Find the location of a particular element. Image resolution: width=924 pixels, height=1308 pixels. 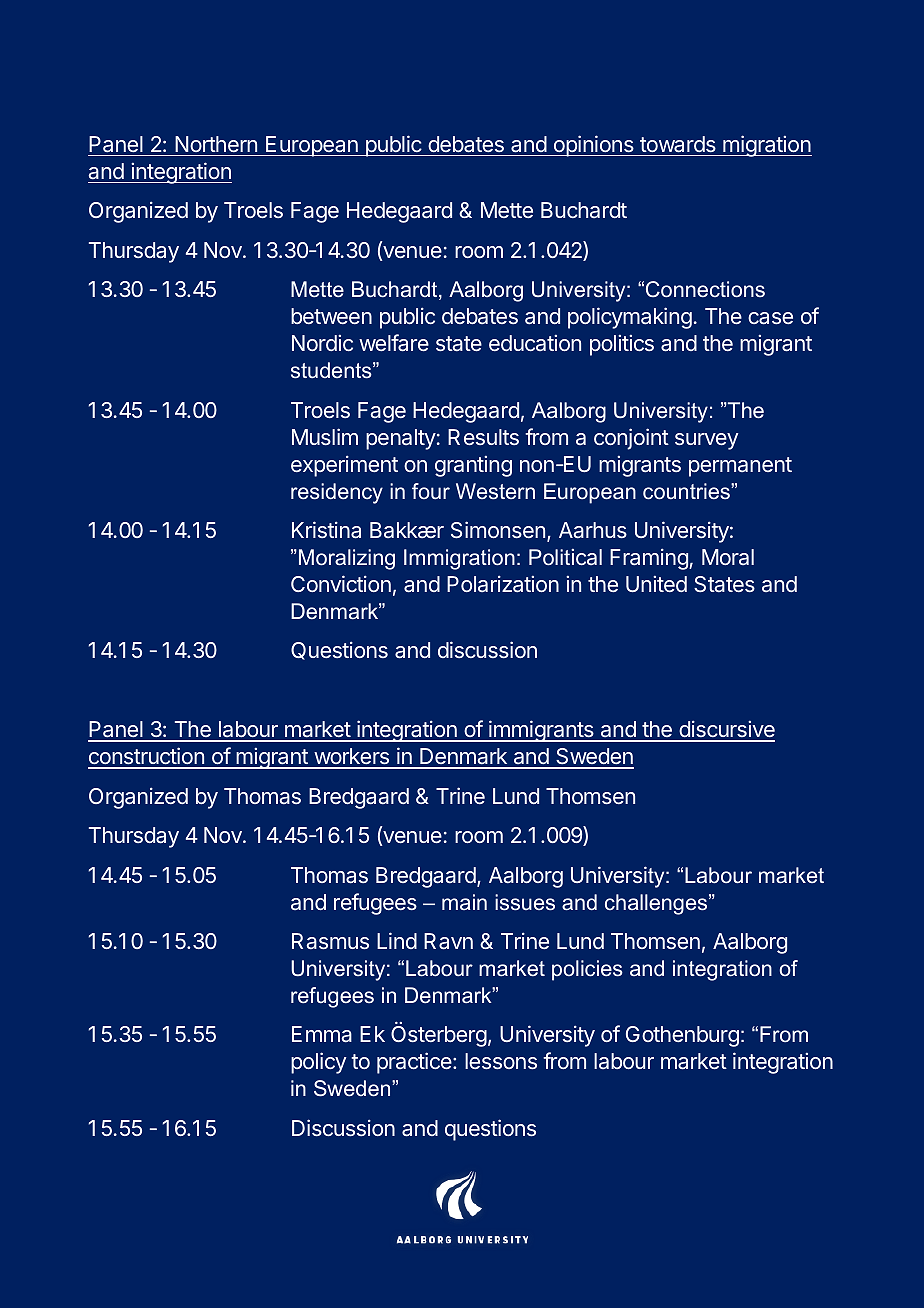

Nordic is located at coordinates (322, 343).
